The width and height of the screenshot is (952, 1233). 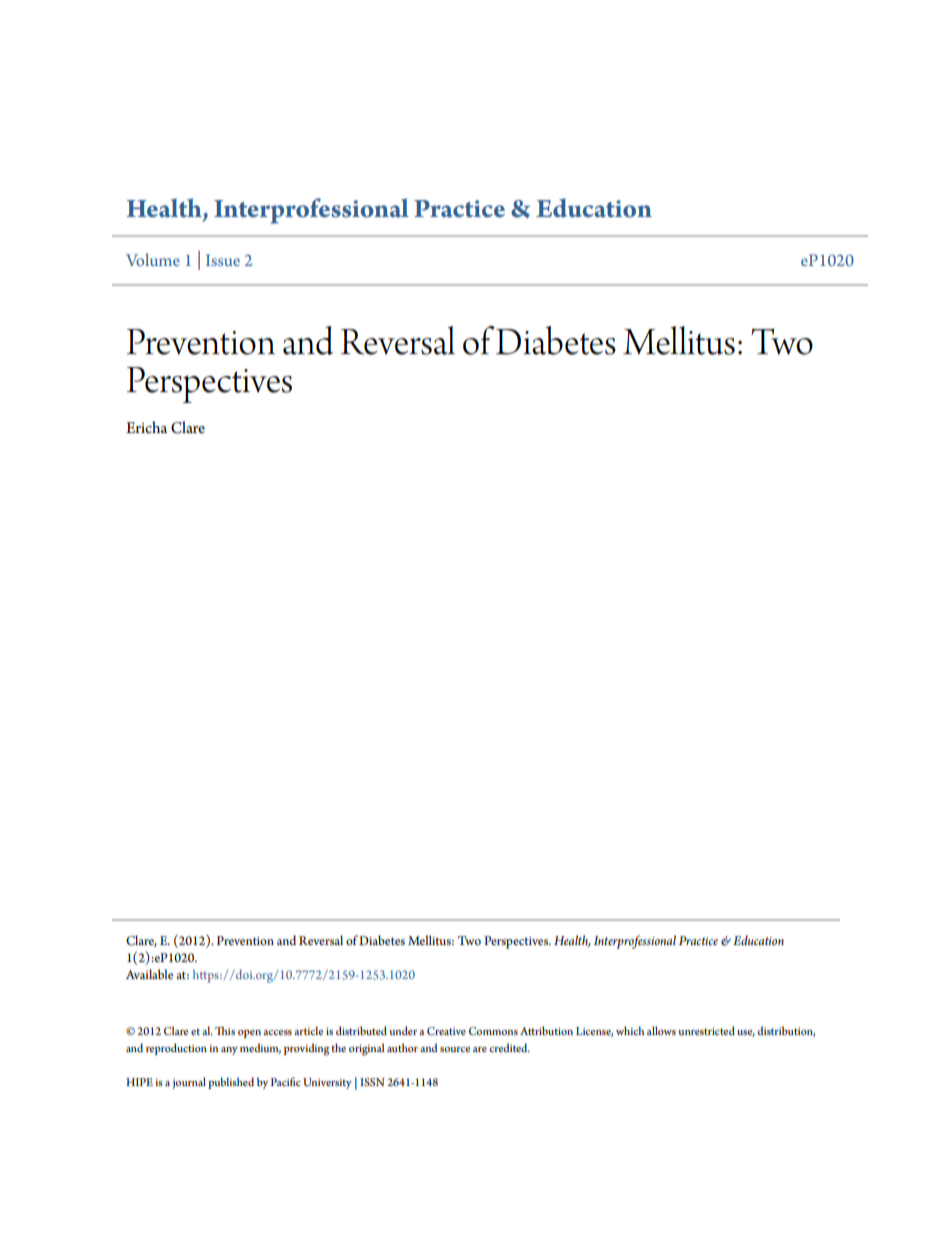 I want to click on Volume, so click(x=153, y=259).
